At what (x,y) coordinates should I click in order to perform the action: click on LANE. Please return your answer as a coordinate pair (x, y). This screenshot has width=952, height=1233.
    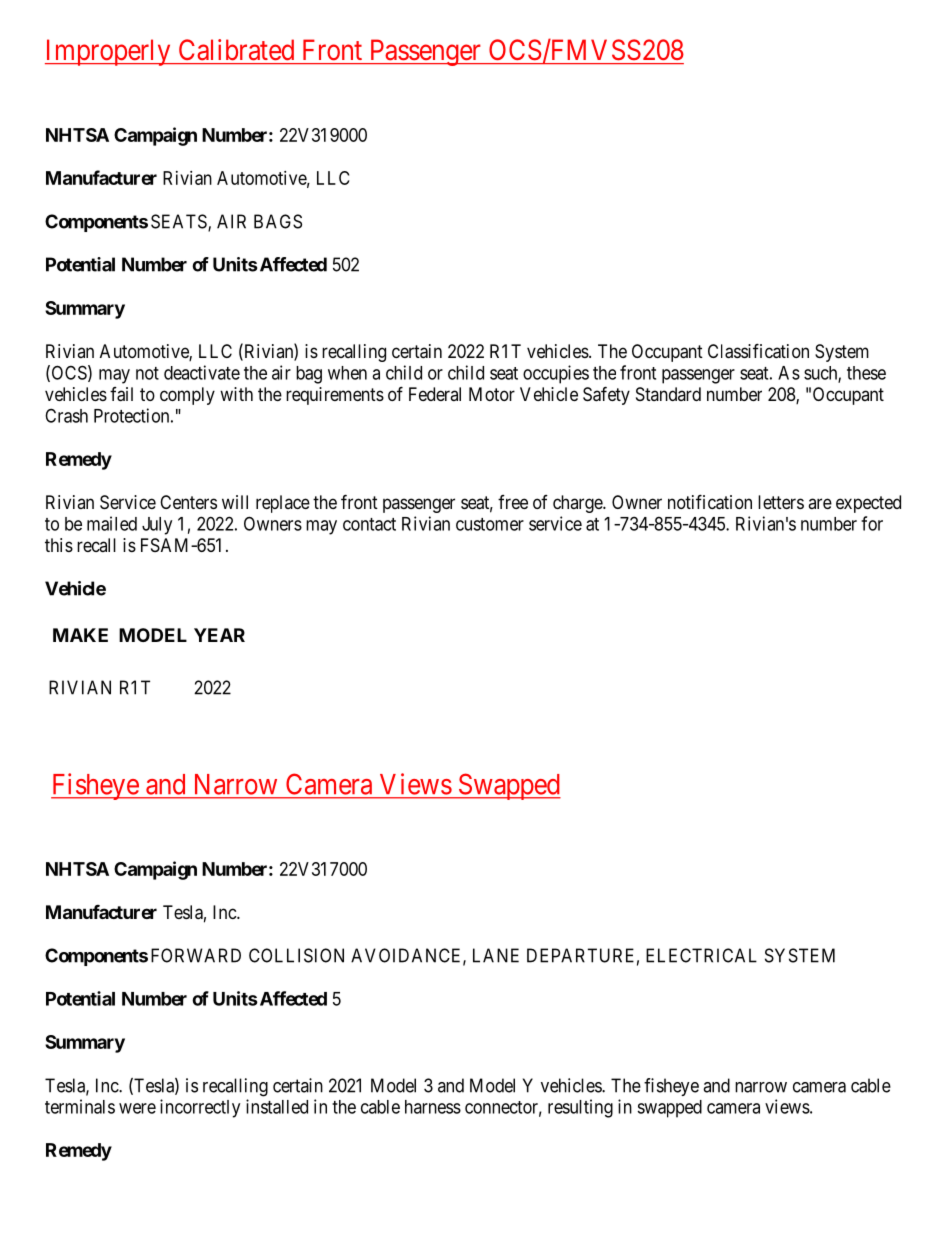
    Looking at the image, I should click on (496, 955).
